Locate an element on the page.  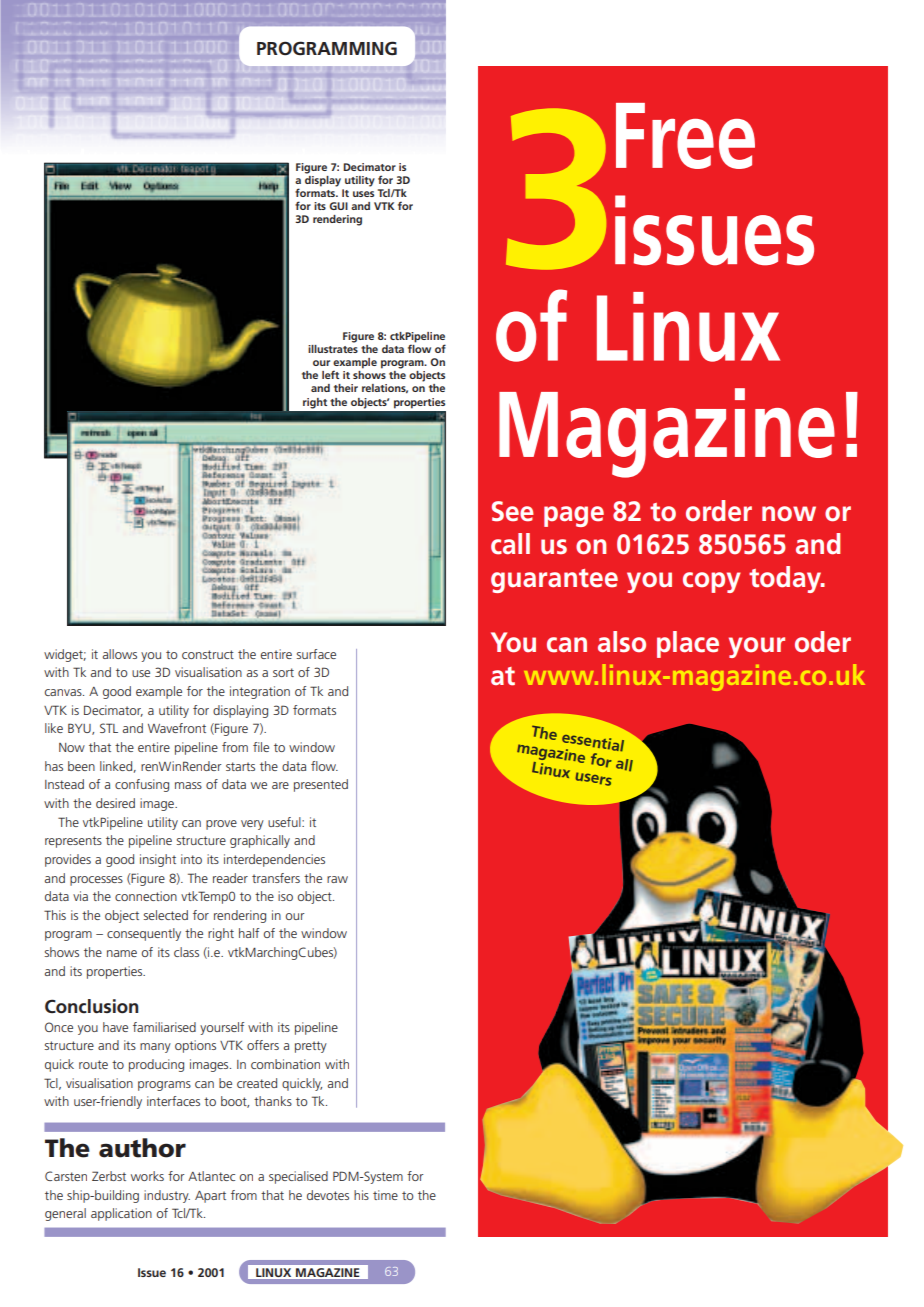
time is located at coordinates (385, 1195).
